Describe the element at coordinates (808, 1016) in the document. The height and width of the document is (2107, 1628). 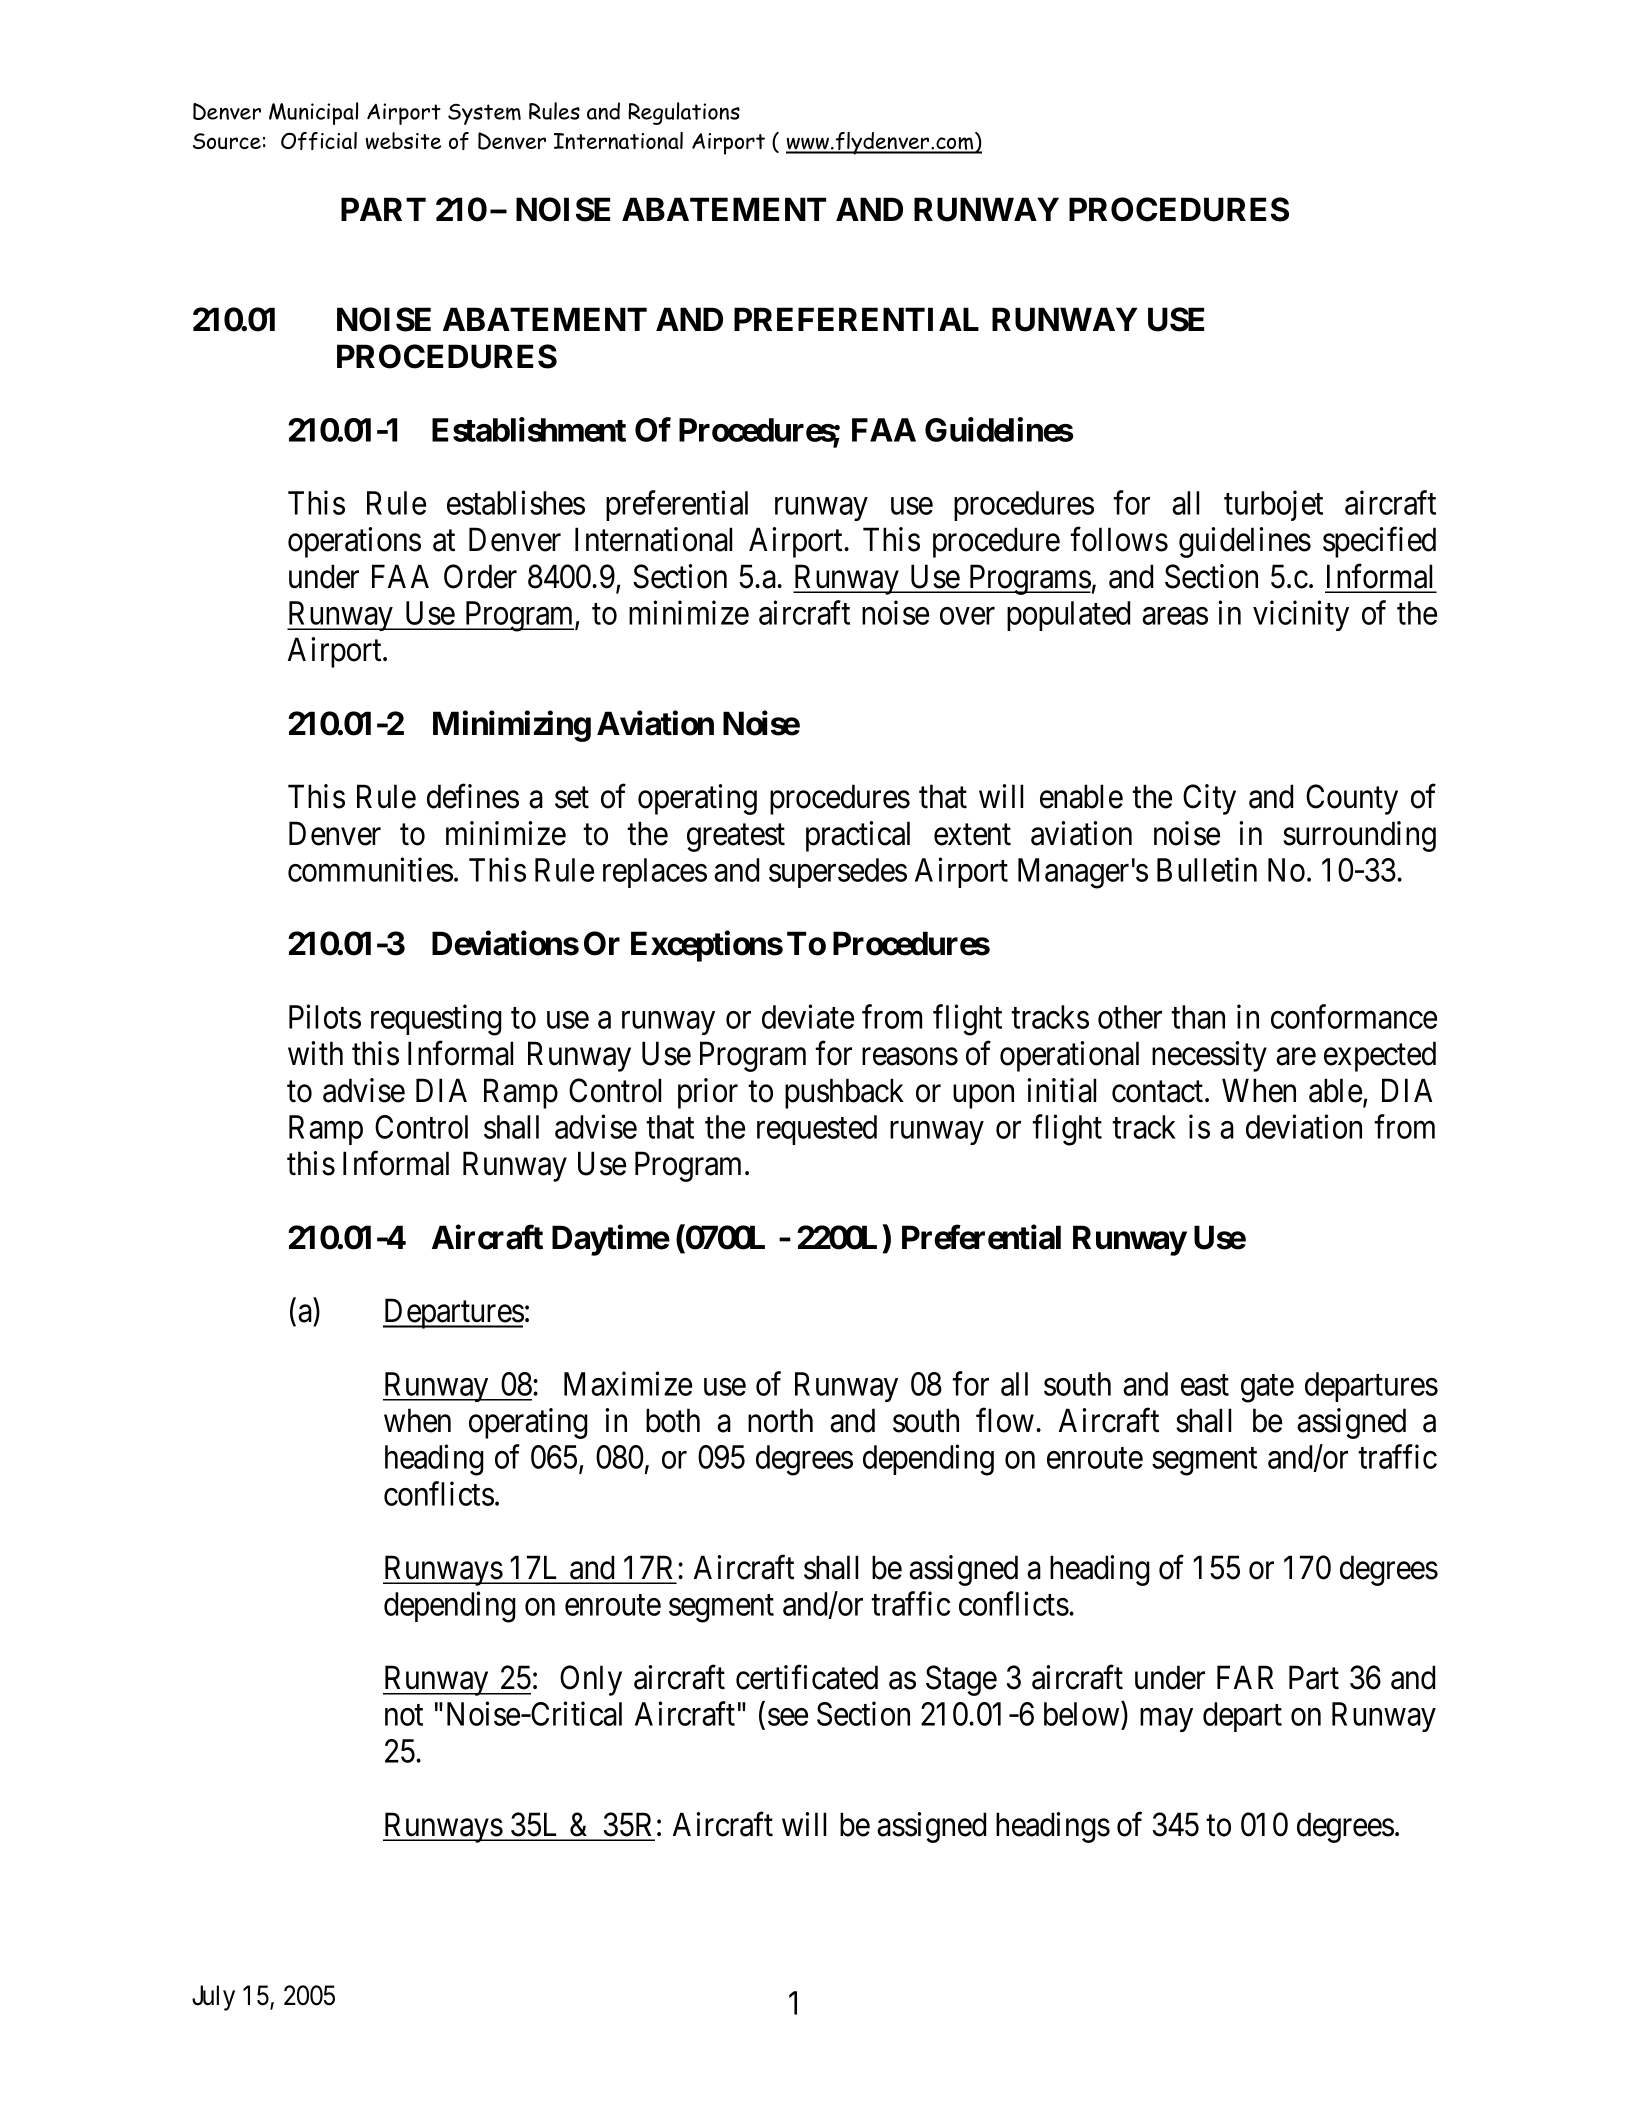
I see `deviate` at that location.
